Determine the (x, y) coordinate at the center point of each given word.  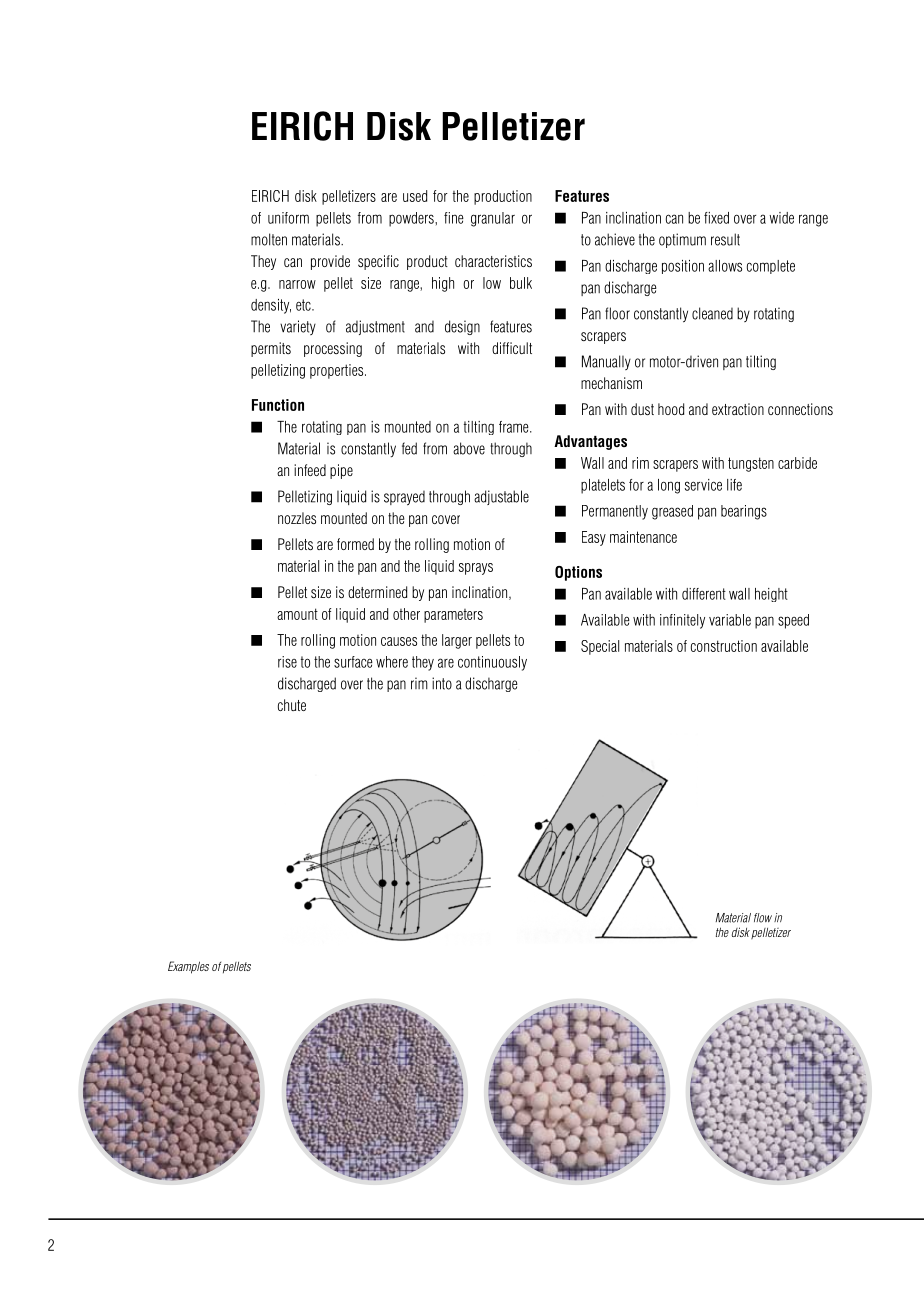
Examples (188, 967)
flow (763, 918)
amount (297, 614)
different (704, 594)
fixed (716, 218)
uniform (288, 218)
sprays (476, 569)
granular (493, 219)
